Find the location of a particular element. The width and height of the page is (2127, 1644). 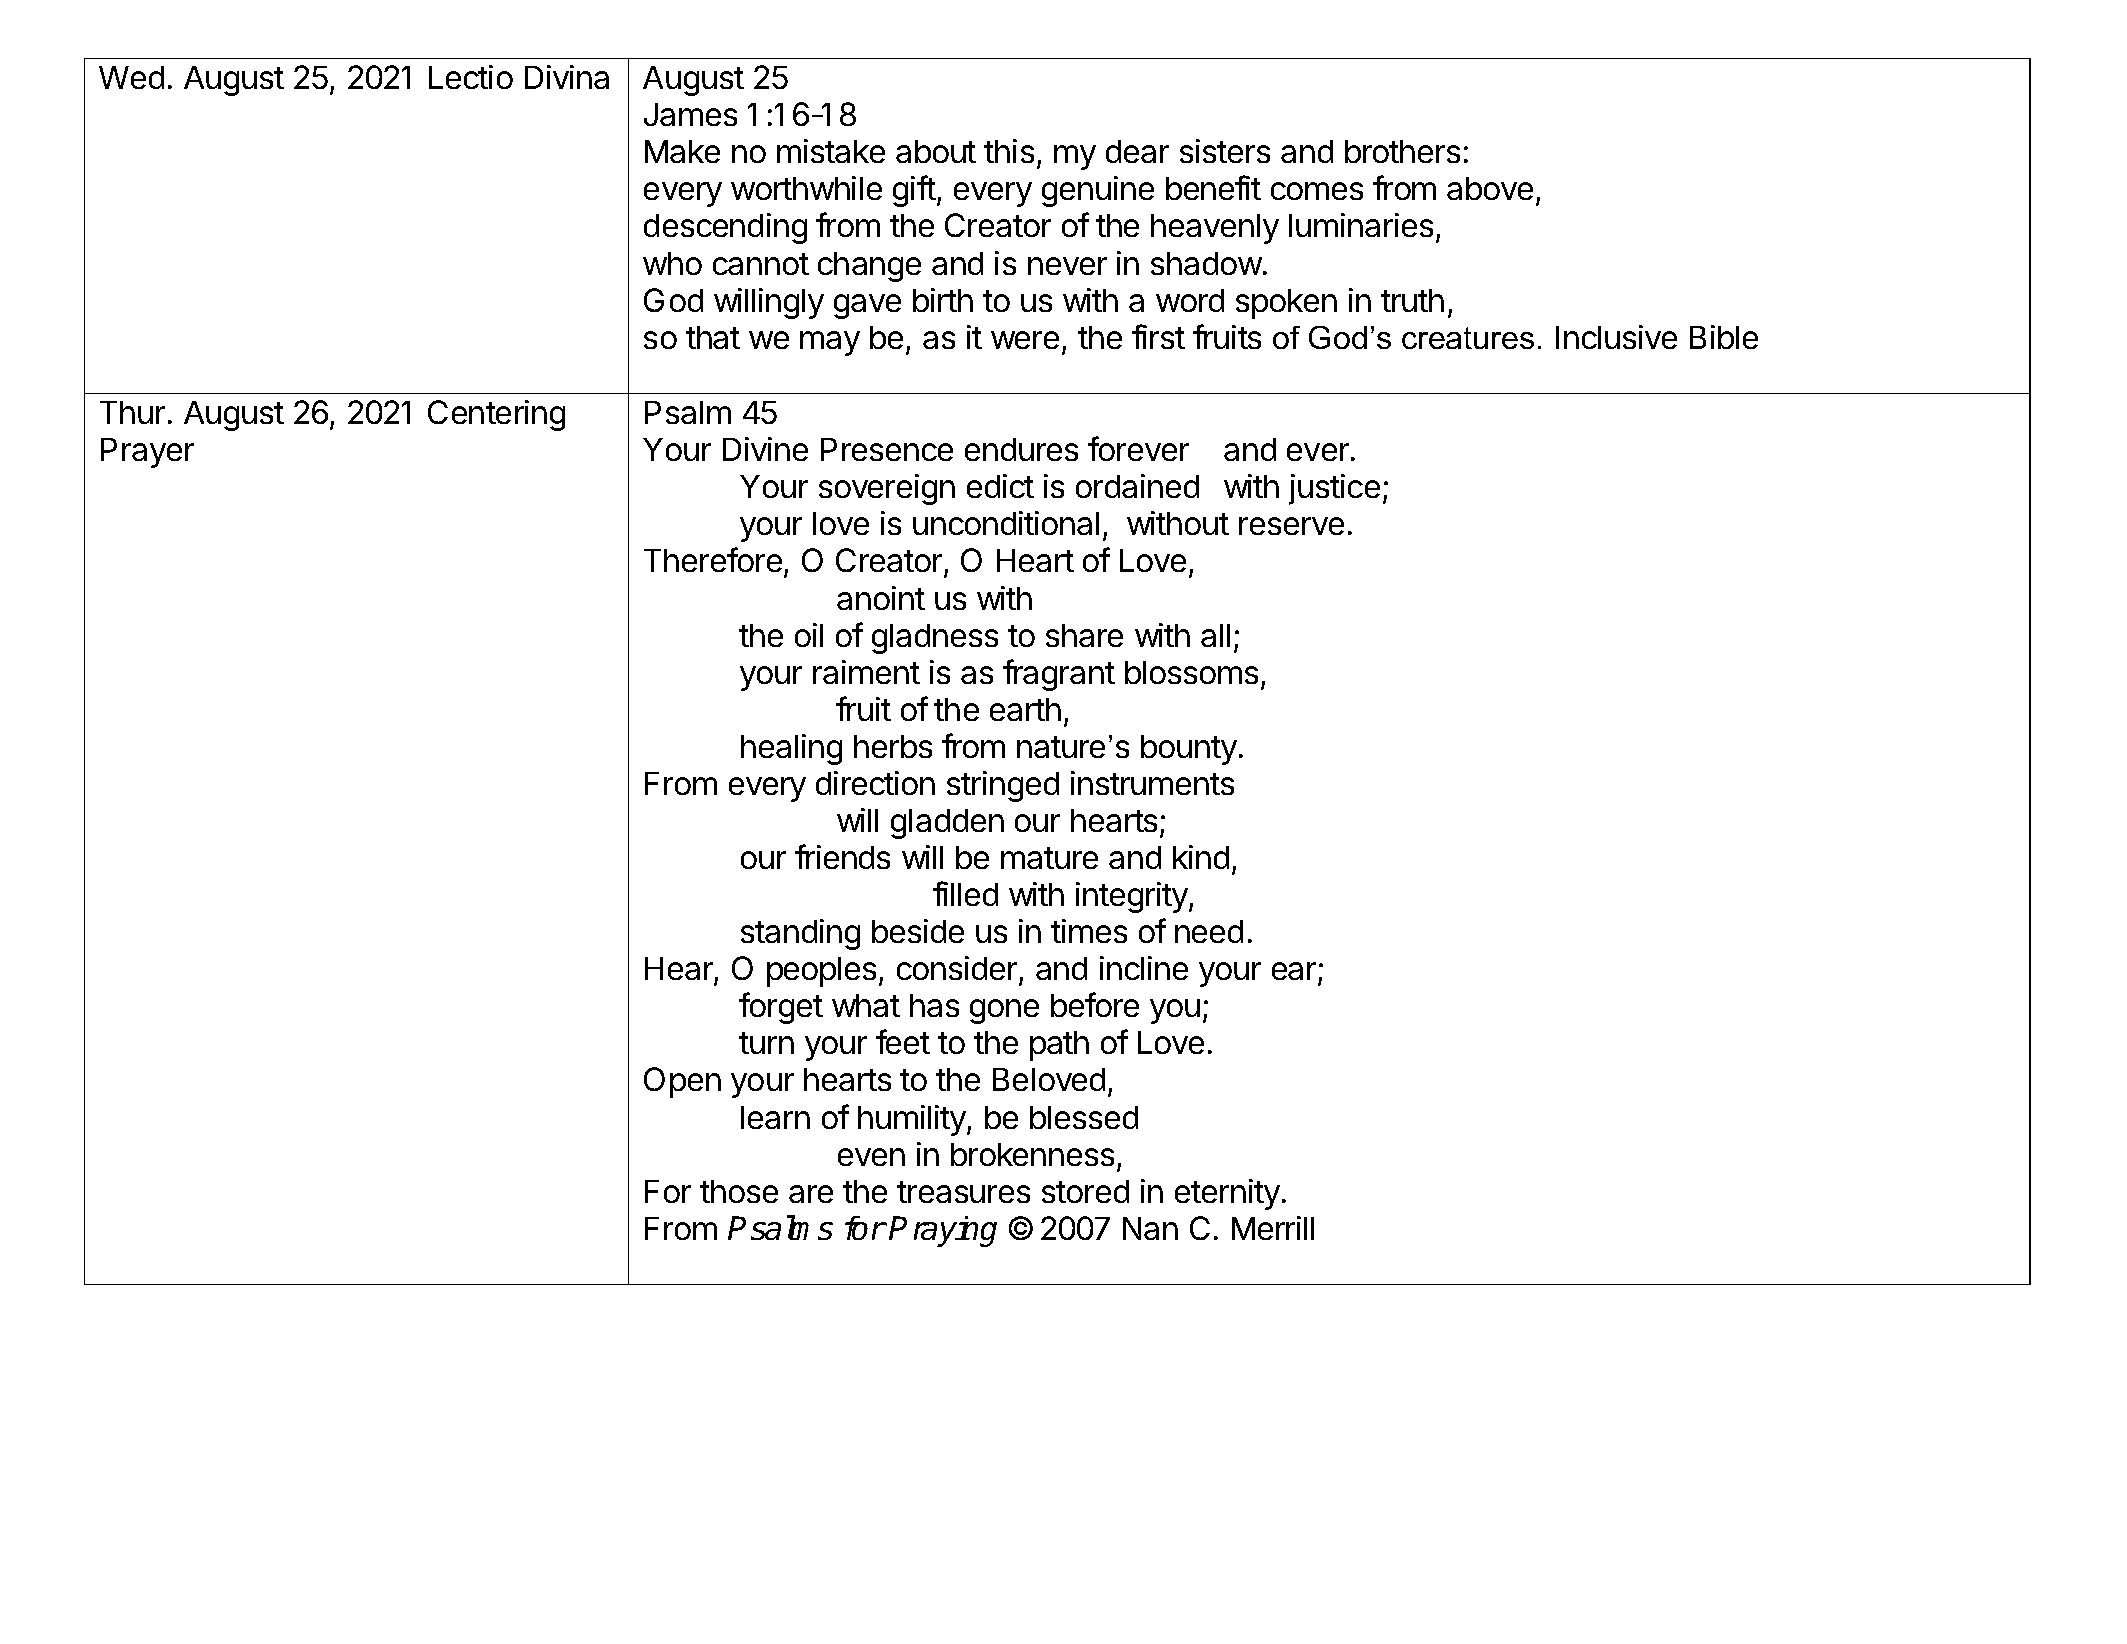

Wed is located at coordinates (131, 77).
